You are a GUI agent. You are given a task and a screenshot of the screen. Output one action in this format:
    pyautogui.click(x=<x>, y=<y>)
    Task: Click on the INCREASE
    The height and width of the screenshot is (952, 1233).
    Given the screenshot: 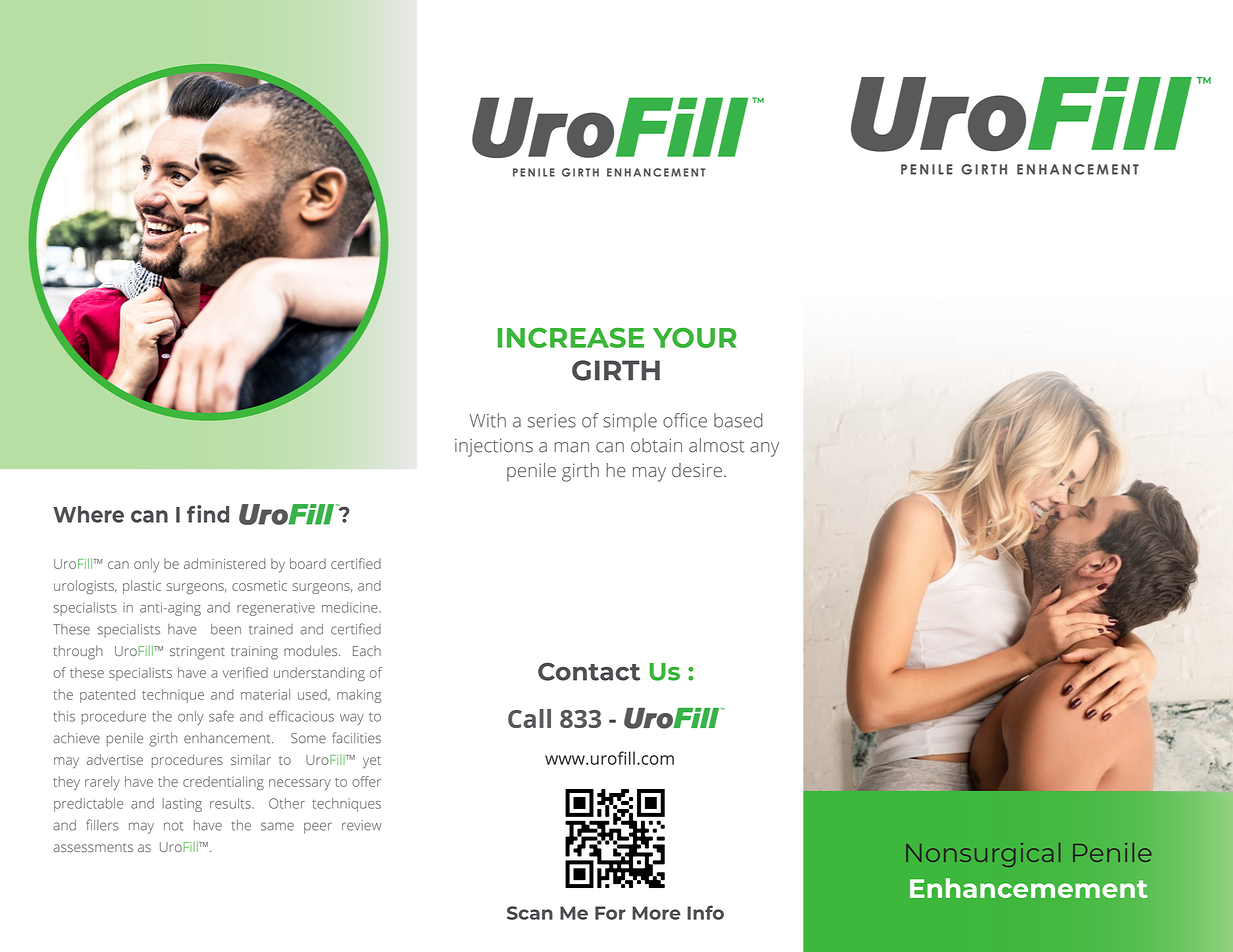 What is the action you would take?
    pyautogui.click(x=570, y=338)
